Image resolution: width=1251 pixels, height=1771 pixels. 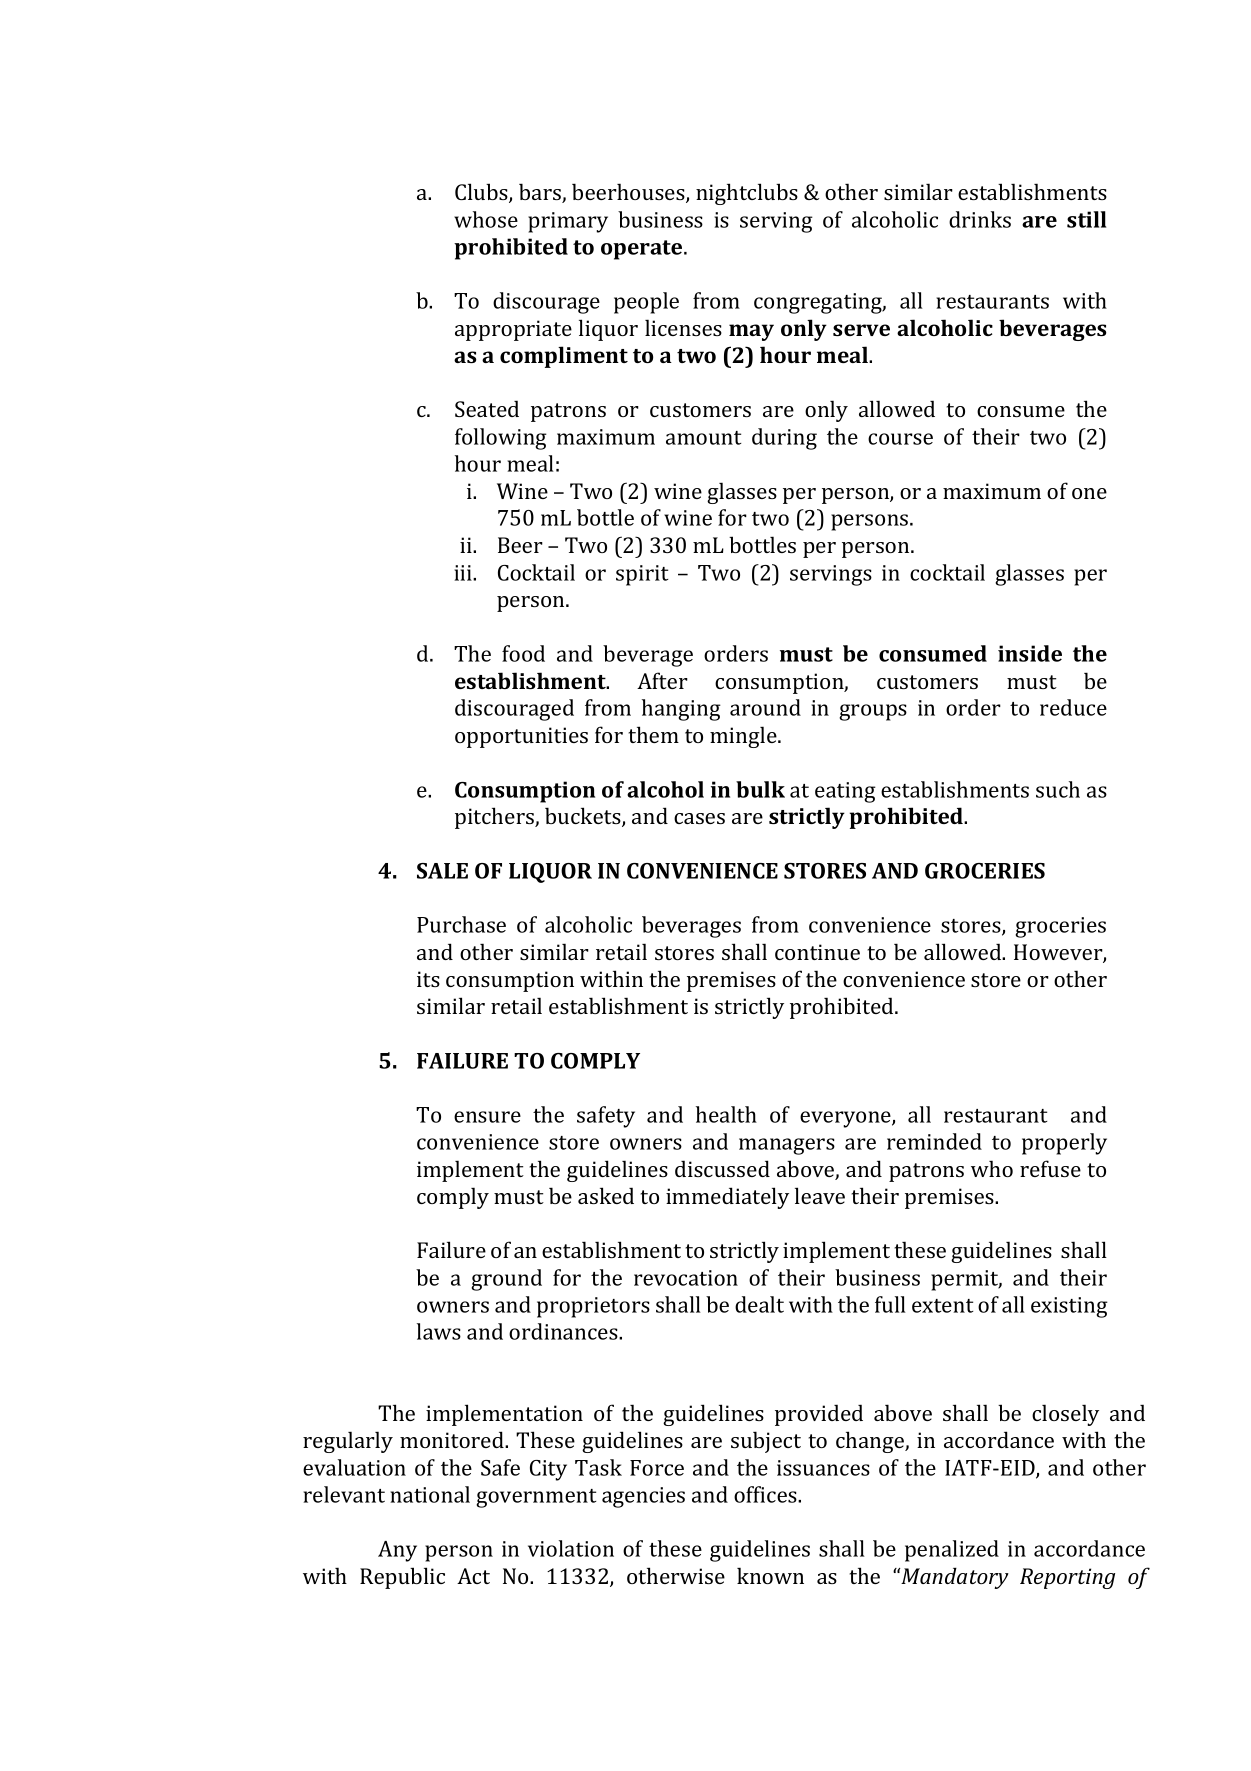 What do you see at coordinates (397, 1551) in the document?
I see `Any` at bounding box center [397, 1551].
